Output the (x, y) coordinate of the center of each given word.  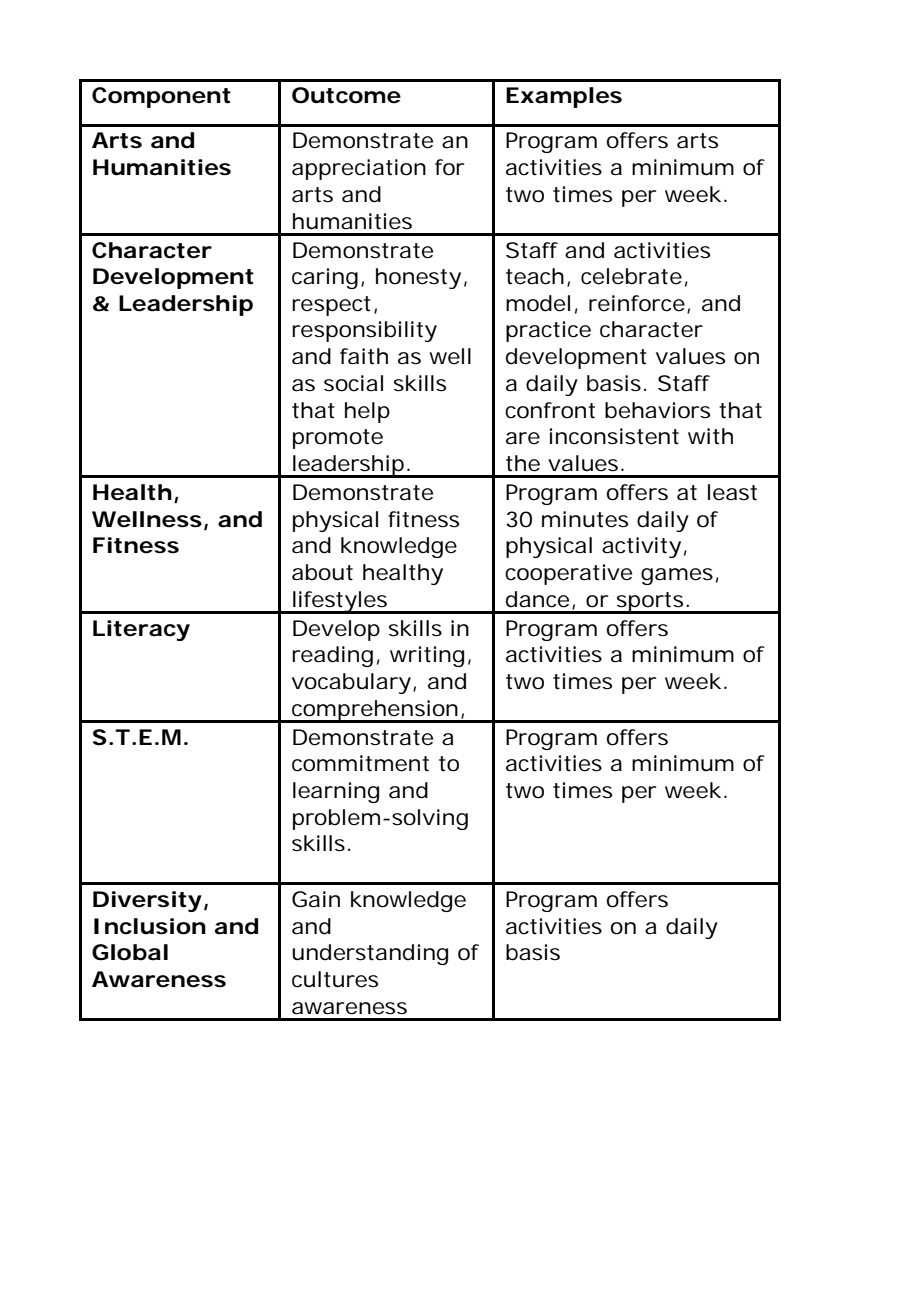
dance (537, 599)
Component (161, 97)
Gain (316, 899)
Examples (564, 97)
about (322, 572)
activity (641, 547)
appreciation (359, 169)
